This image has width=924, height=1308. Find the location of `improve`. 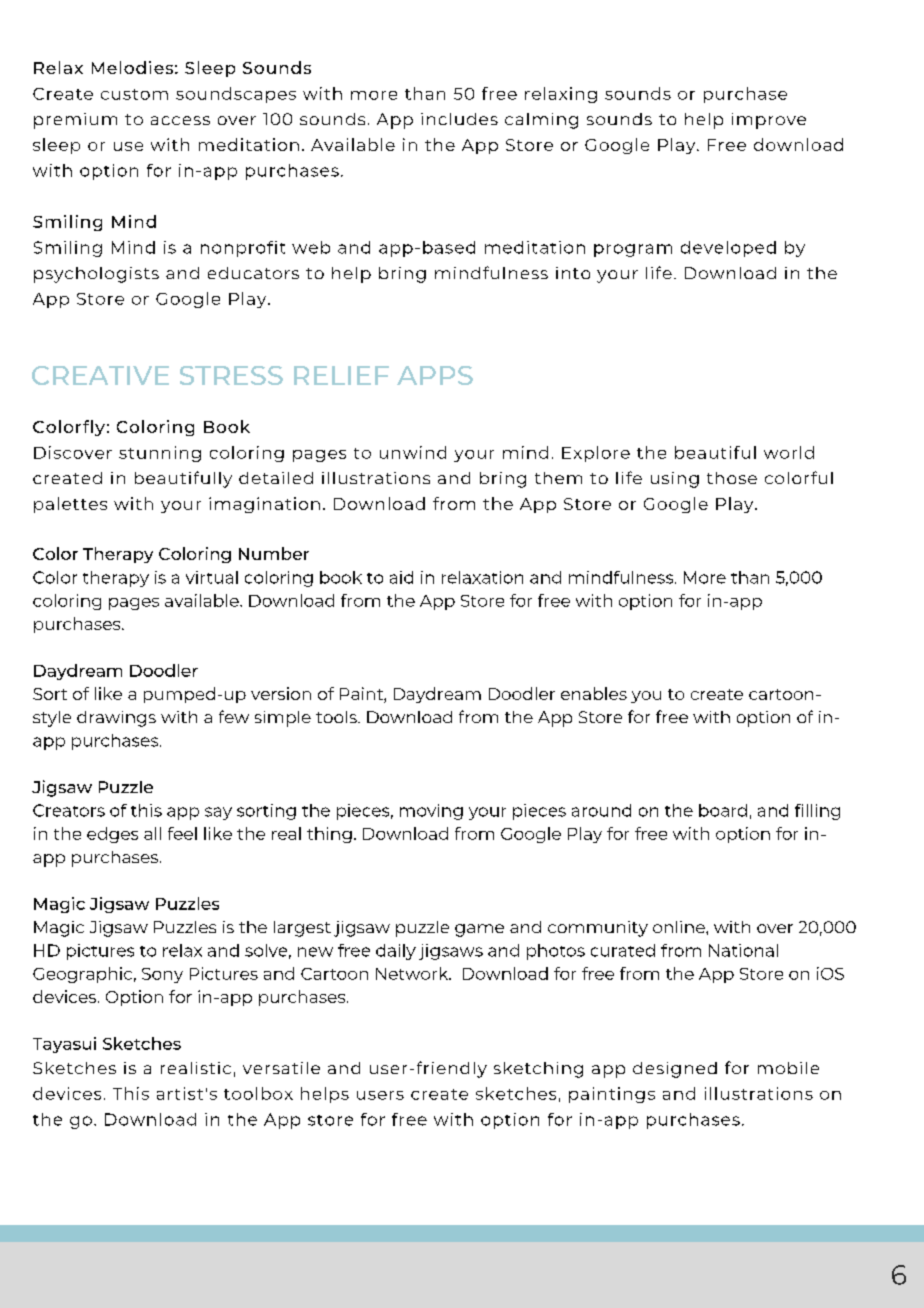

improve is located at coordinates (769, 121).
